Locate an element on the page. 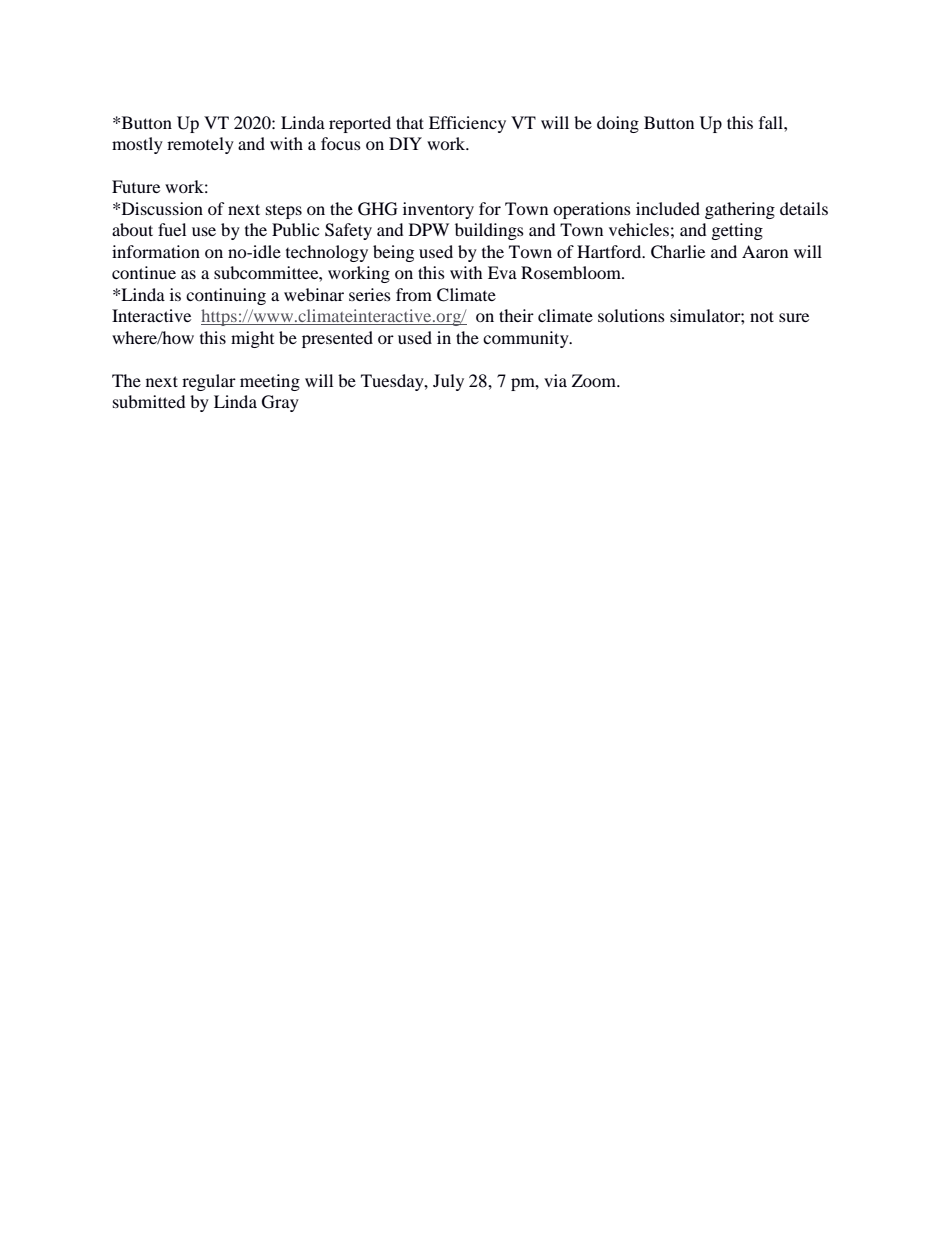 The width and height of the document is (952, 1233). remotely is located at coordinates (200, 145).
